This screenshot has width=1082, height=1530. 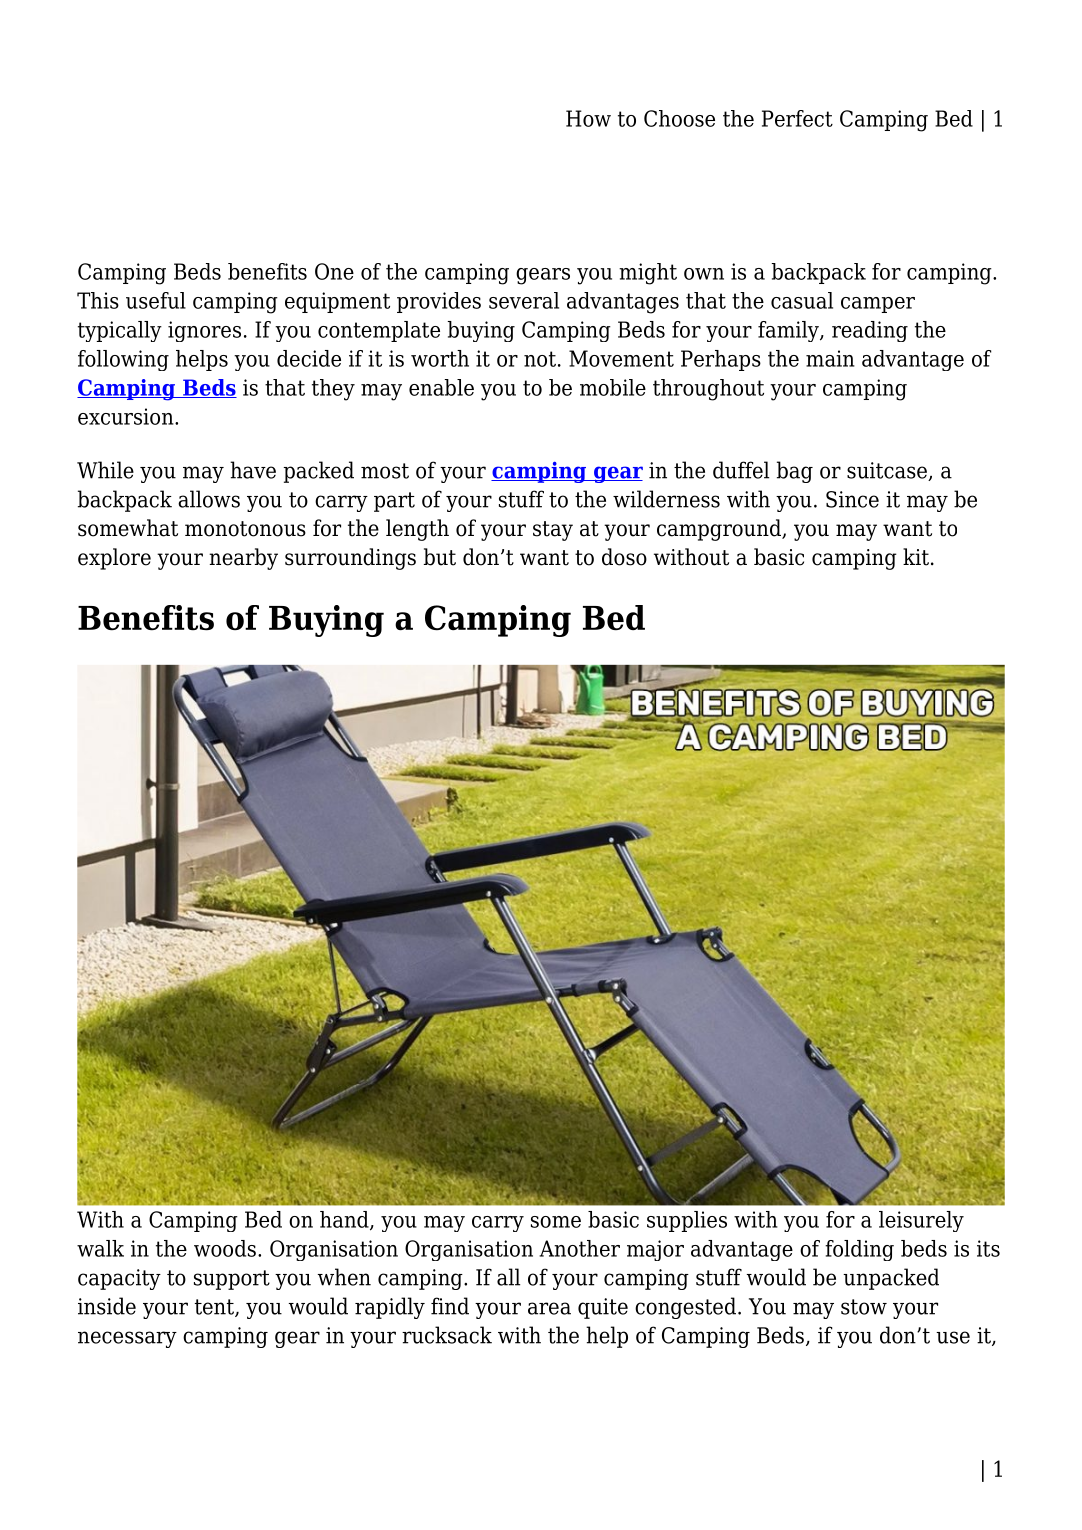 What do you see at coordinates (441, 387) in the screenshot?
I see `enable` at bounding box center [441, 387].
